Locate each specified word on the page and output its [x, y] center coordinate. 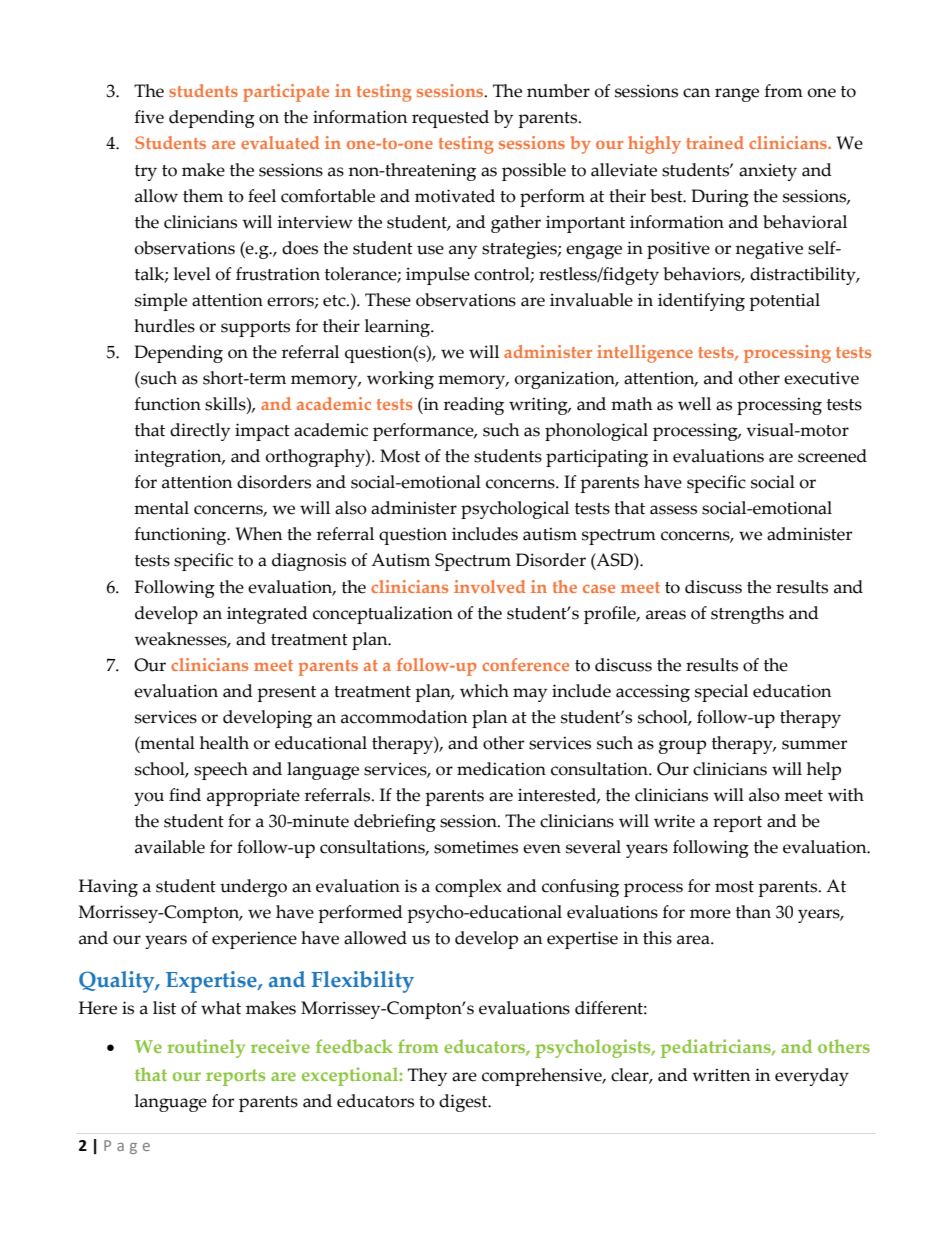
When [259, 534]
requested [450, 119]
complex [468, 888]
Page [127, 1147]
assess [673, 510]
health [224, 743]
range [737, 95]
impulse [438, 276]
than [753, 912]
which [484, 691]
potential [784, 302]
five [149, 117]
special [721, 693]
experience [254, 940]
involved [490, 586]
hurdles [164, 326]
